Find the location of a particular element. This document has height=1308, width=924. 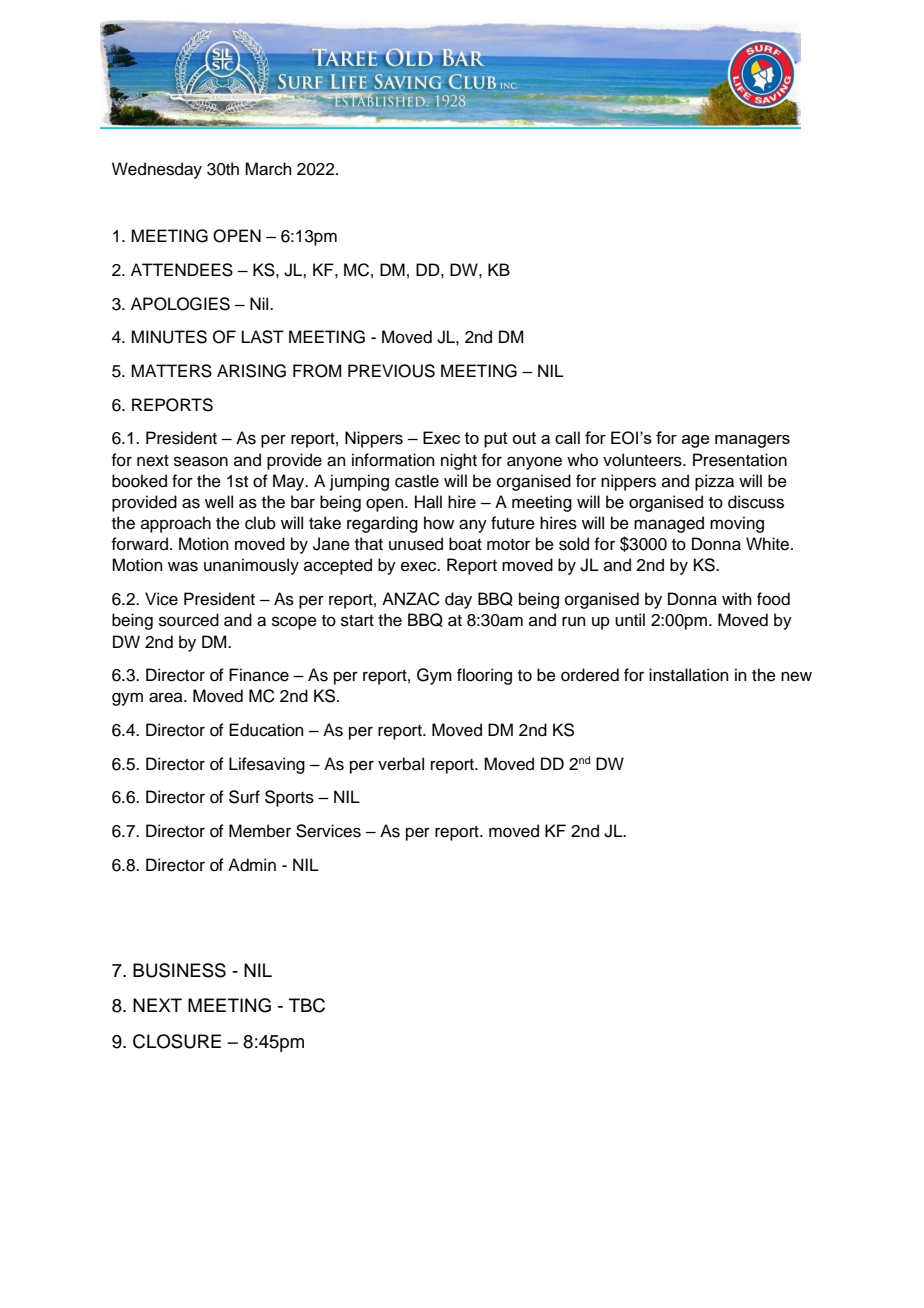

ANZAC is located at coordinates (411, 599).
